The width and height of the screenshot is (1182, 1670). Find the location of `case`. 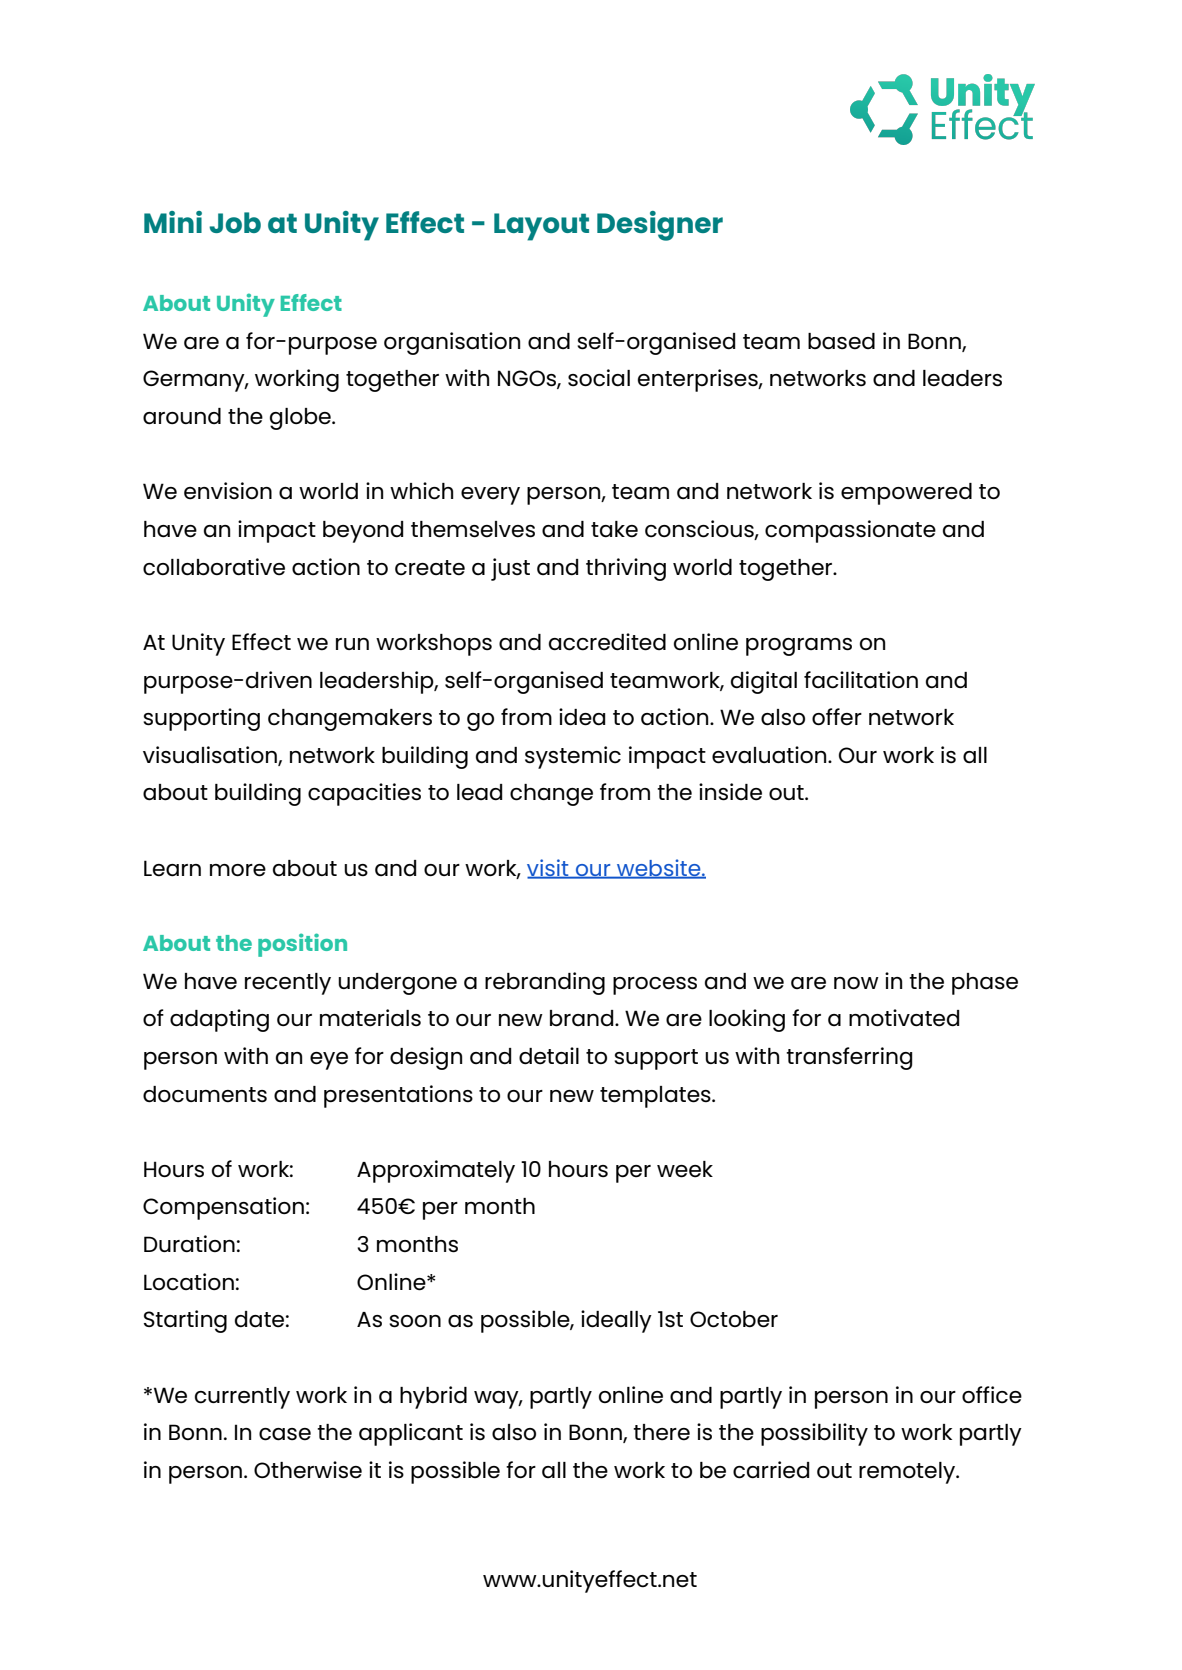

case is located at coordinates (285, 1434).
